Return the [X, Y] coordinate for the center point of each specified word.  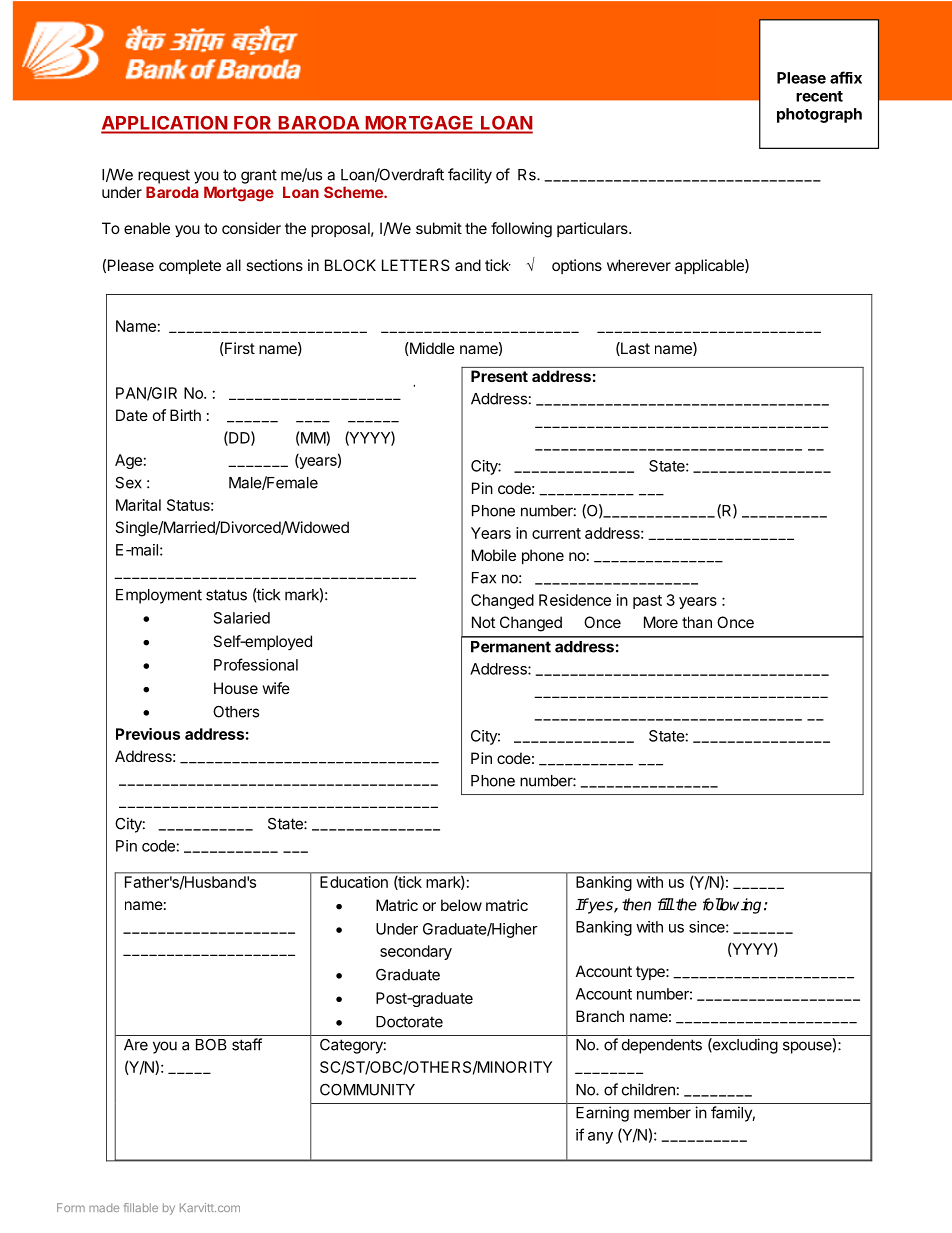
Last [634, 349]
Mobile [494, 555]
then [636, 904]
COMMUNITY [367, 1089]
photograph [819, 115]
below [461, 905]
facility [470, 176]
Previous [148, 734]
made [104, 1207]
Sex [129, 482]
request [164, 176]
